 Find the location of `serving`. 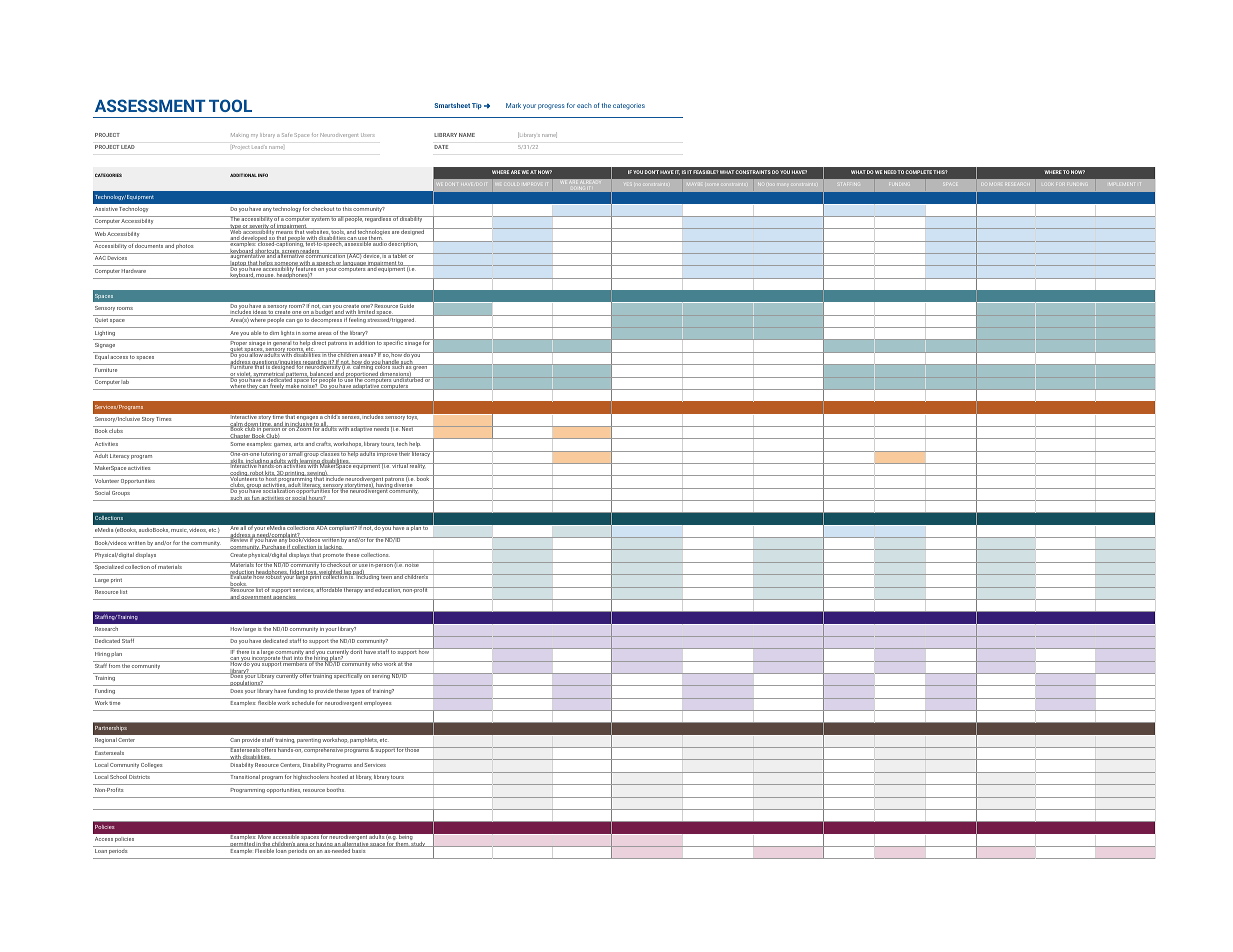

serving is located at coordinates (380, 676).
